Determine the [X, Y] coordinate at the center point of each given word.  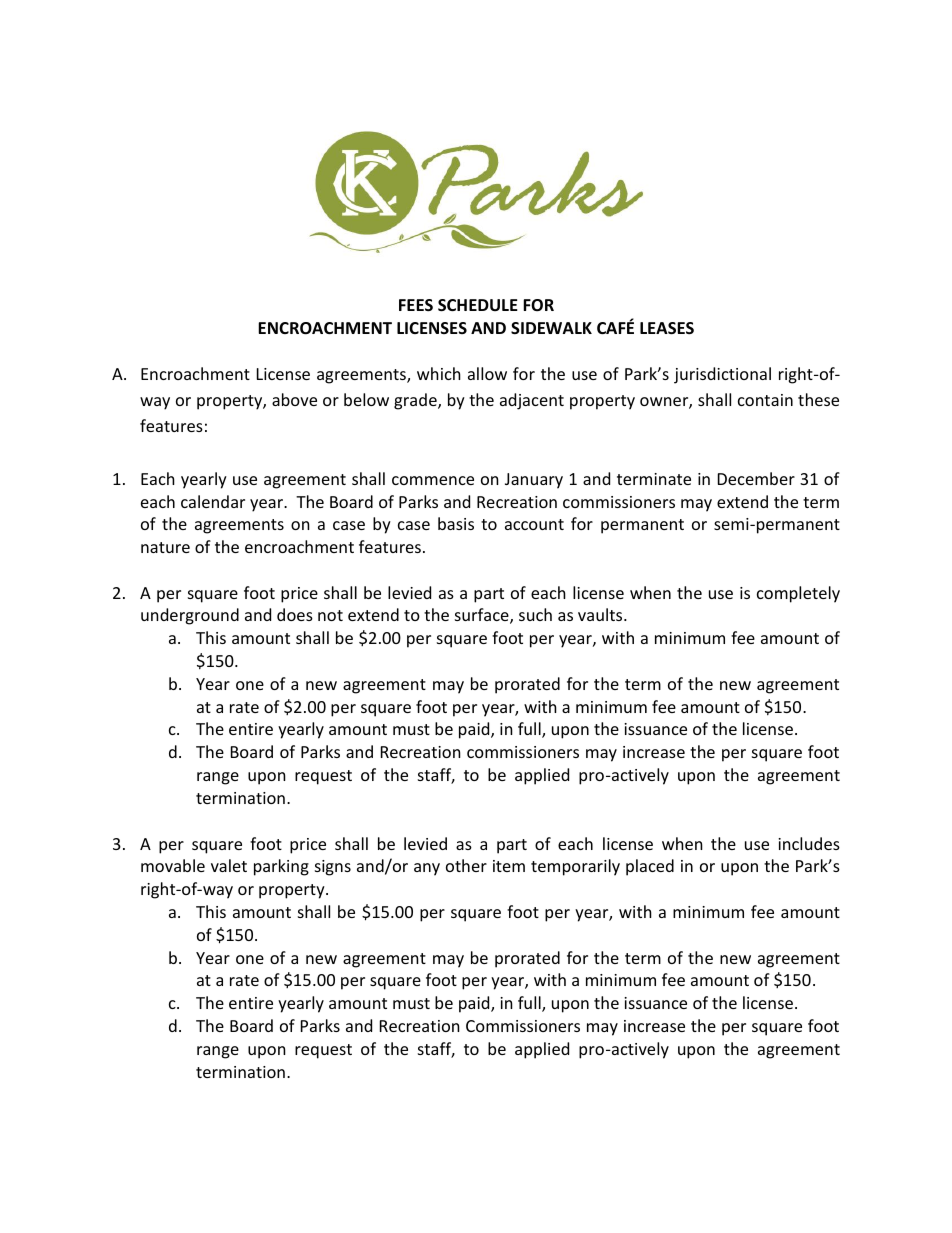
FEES [416, 305]
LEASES [667, 328]
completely [798, 594]
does [295, 614]
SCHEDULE [478, 305]
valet [229, 865]
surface [483, 616]
